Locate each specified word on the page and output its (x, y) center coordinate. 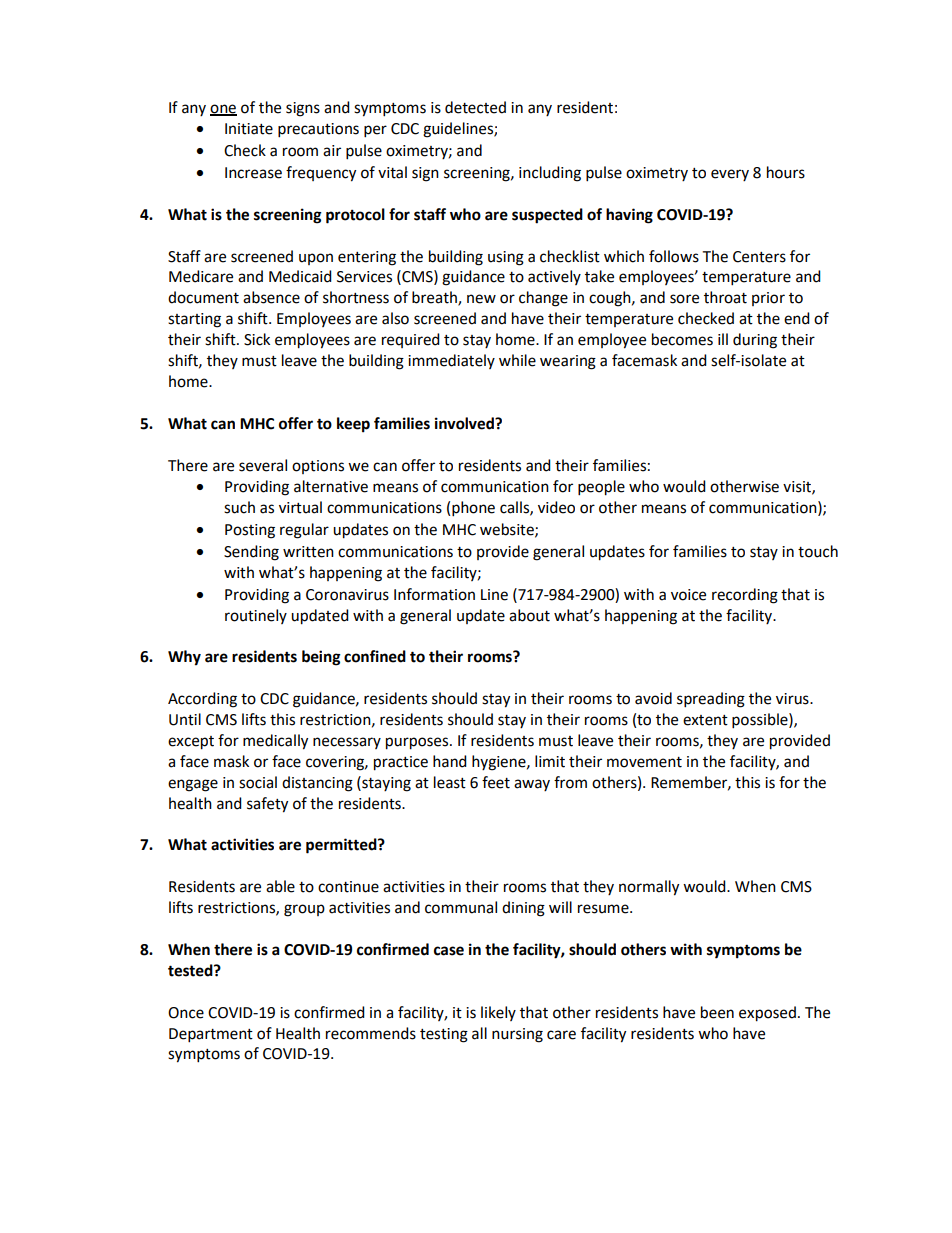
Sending (251, 553)
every (730, 175)
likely (498, 1013)
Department (211, 1035)
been (717, 1012)
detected (475, 107)
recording (745, 596)
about (529, 615)
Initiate (249, 129)
